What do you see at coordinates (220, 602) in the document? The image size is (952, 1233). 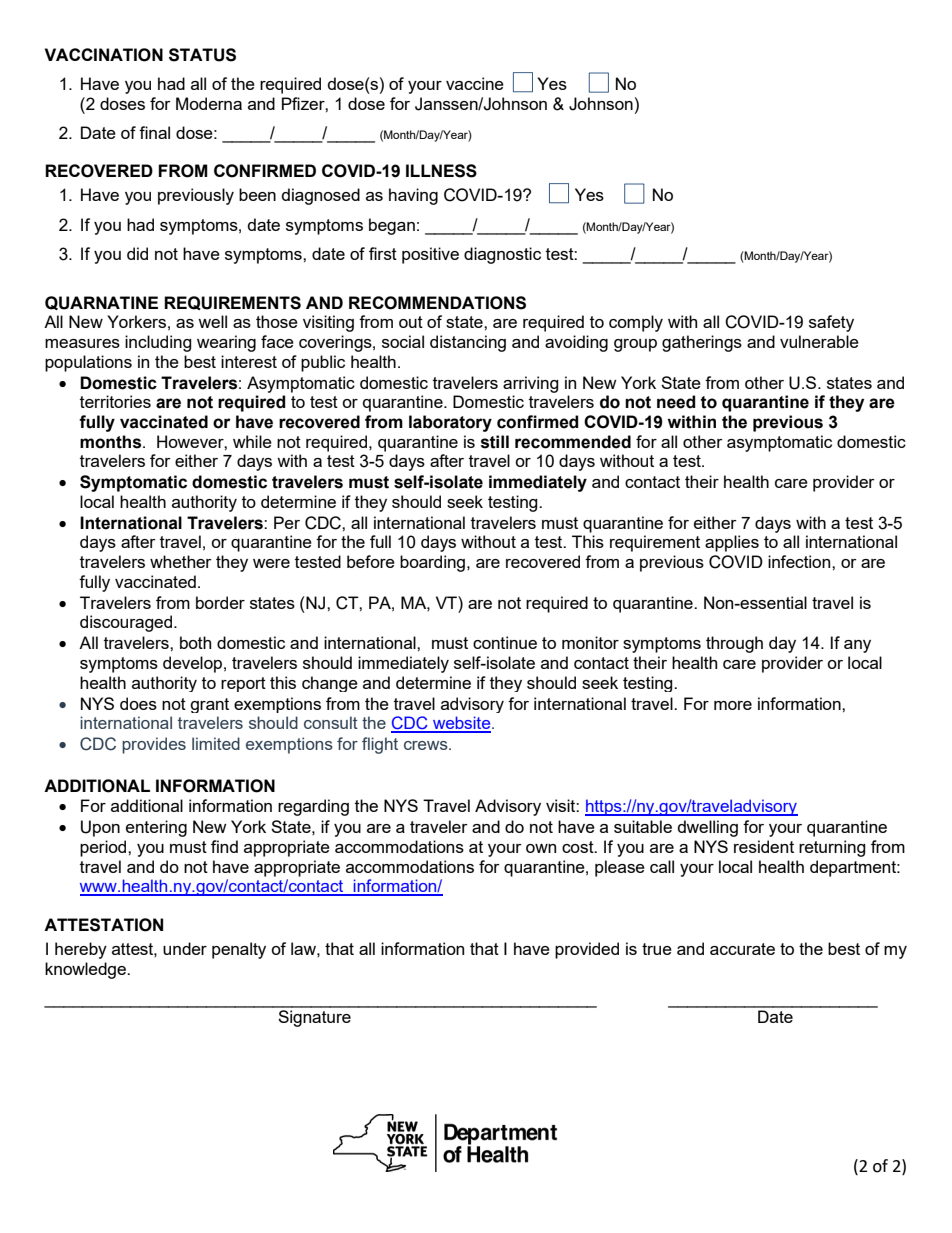 I see `border` at bounding box center [220, 602].
